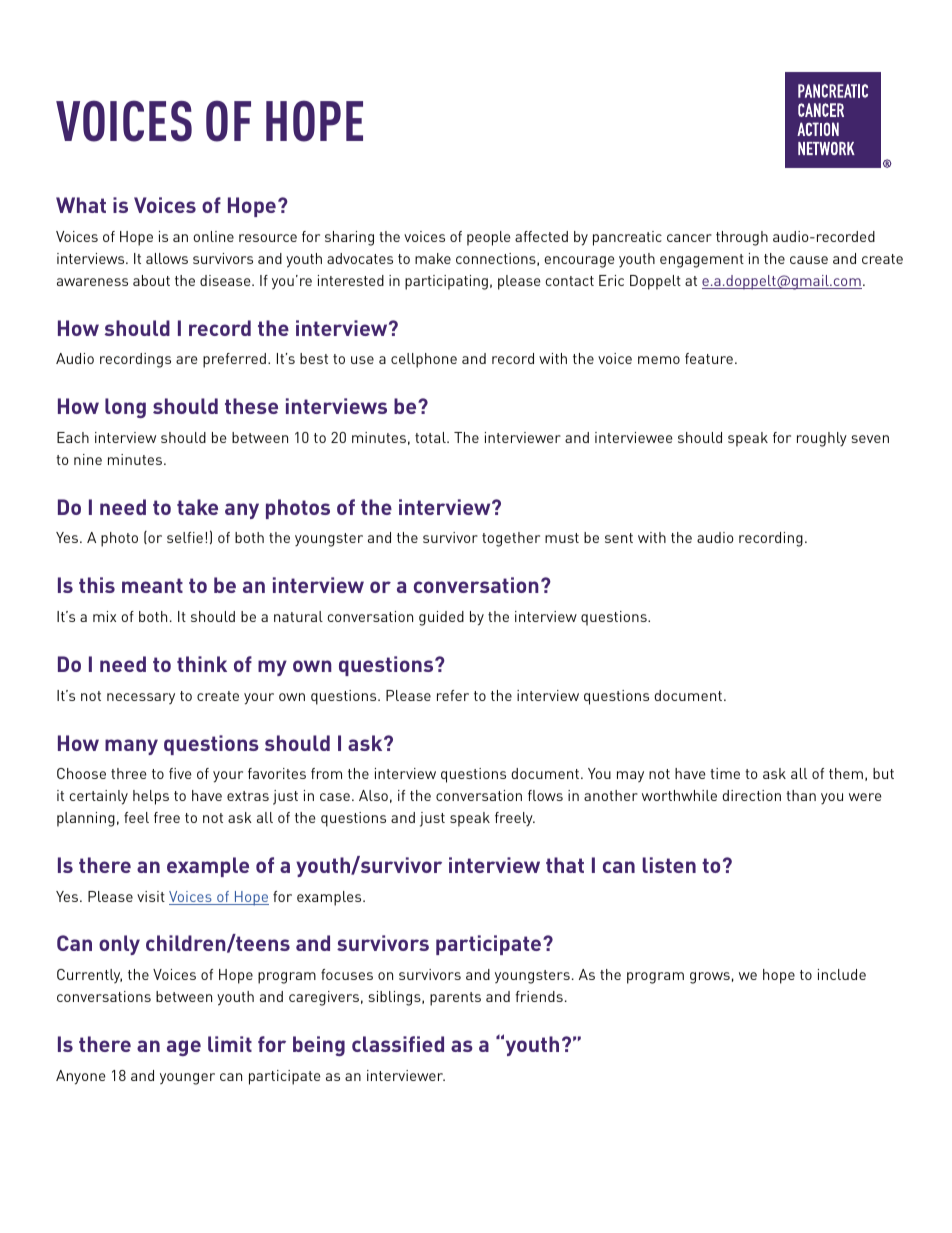 This screenshot has height=1233, width=952. I want to click on through, so click(742, 238).
